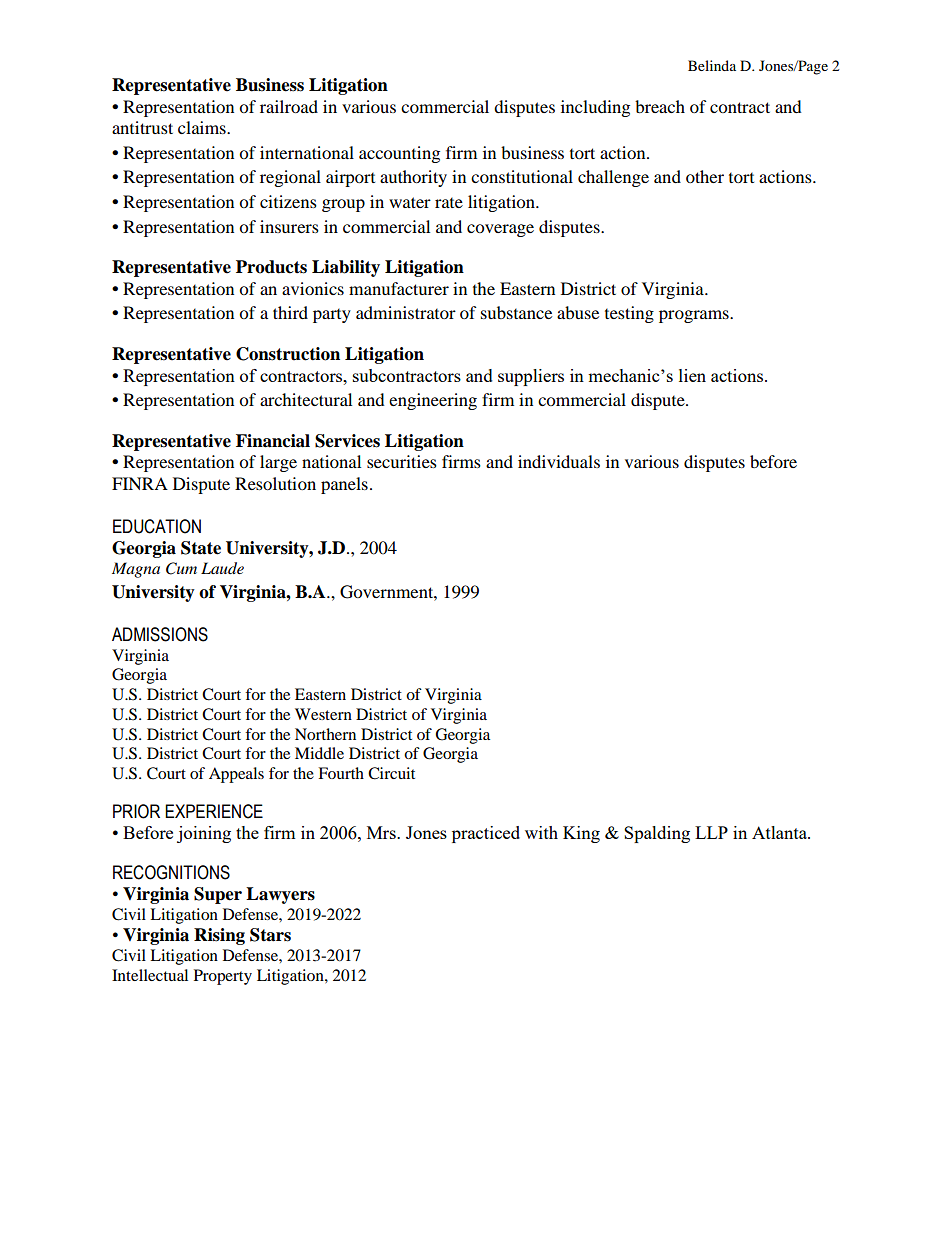 The width and height of the screenshot is (952, 1233). Describe the element at coordinates (712, 65) in the screenshot. I see `Belinda` at that location.
